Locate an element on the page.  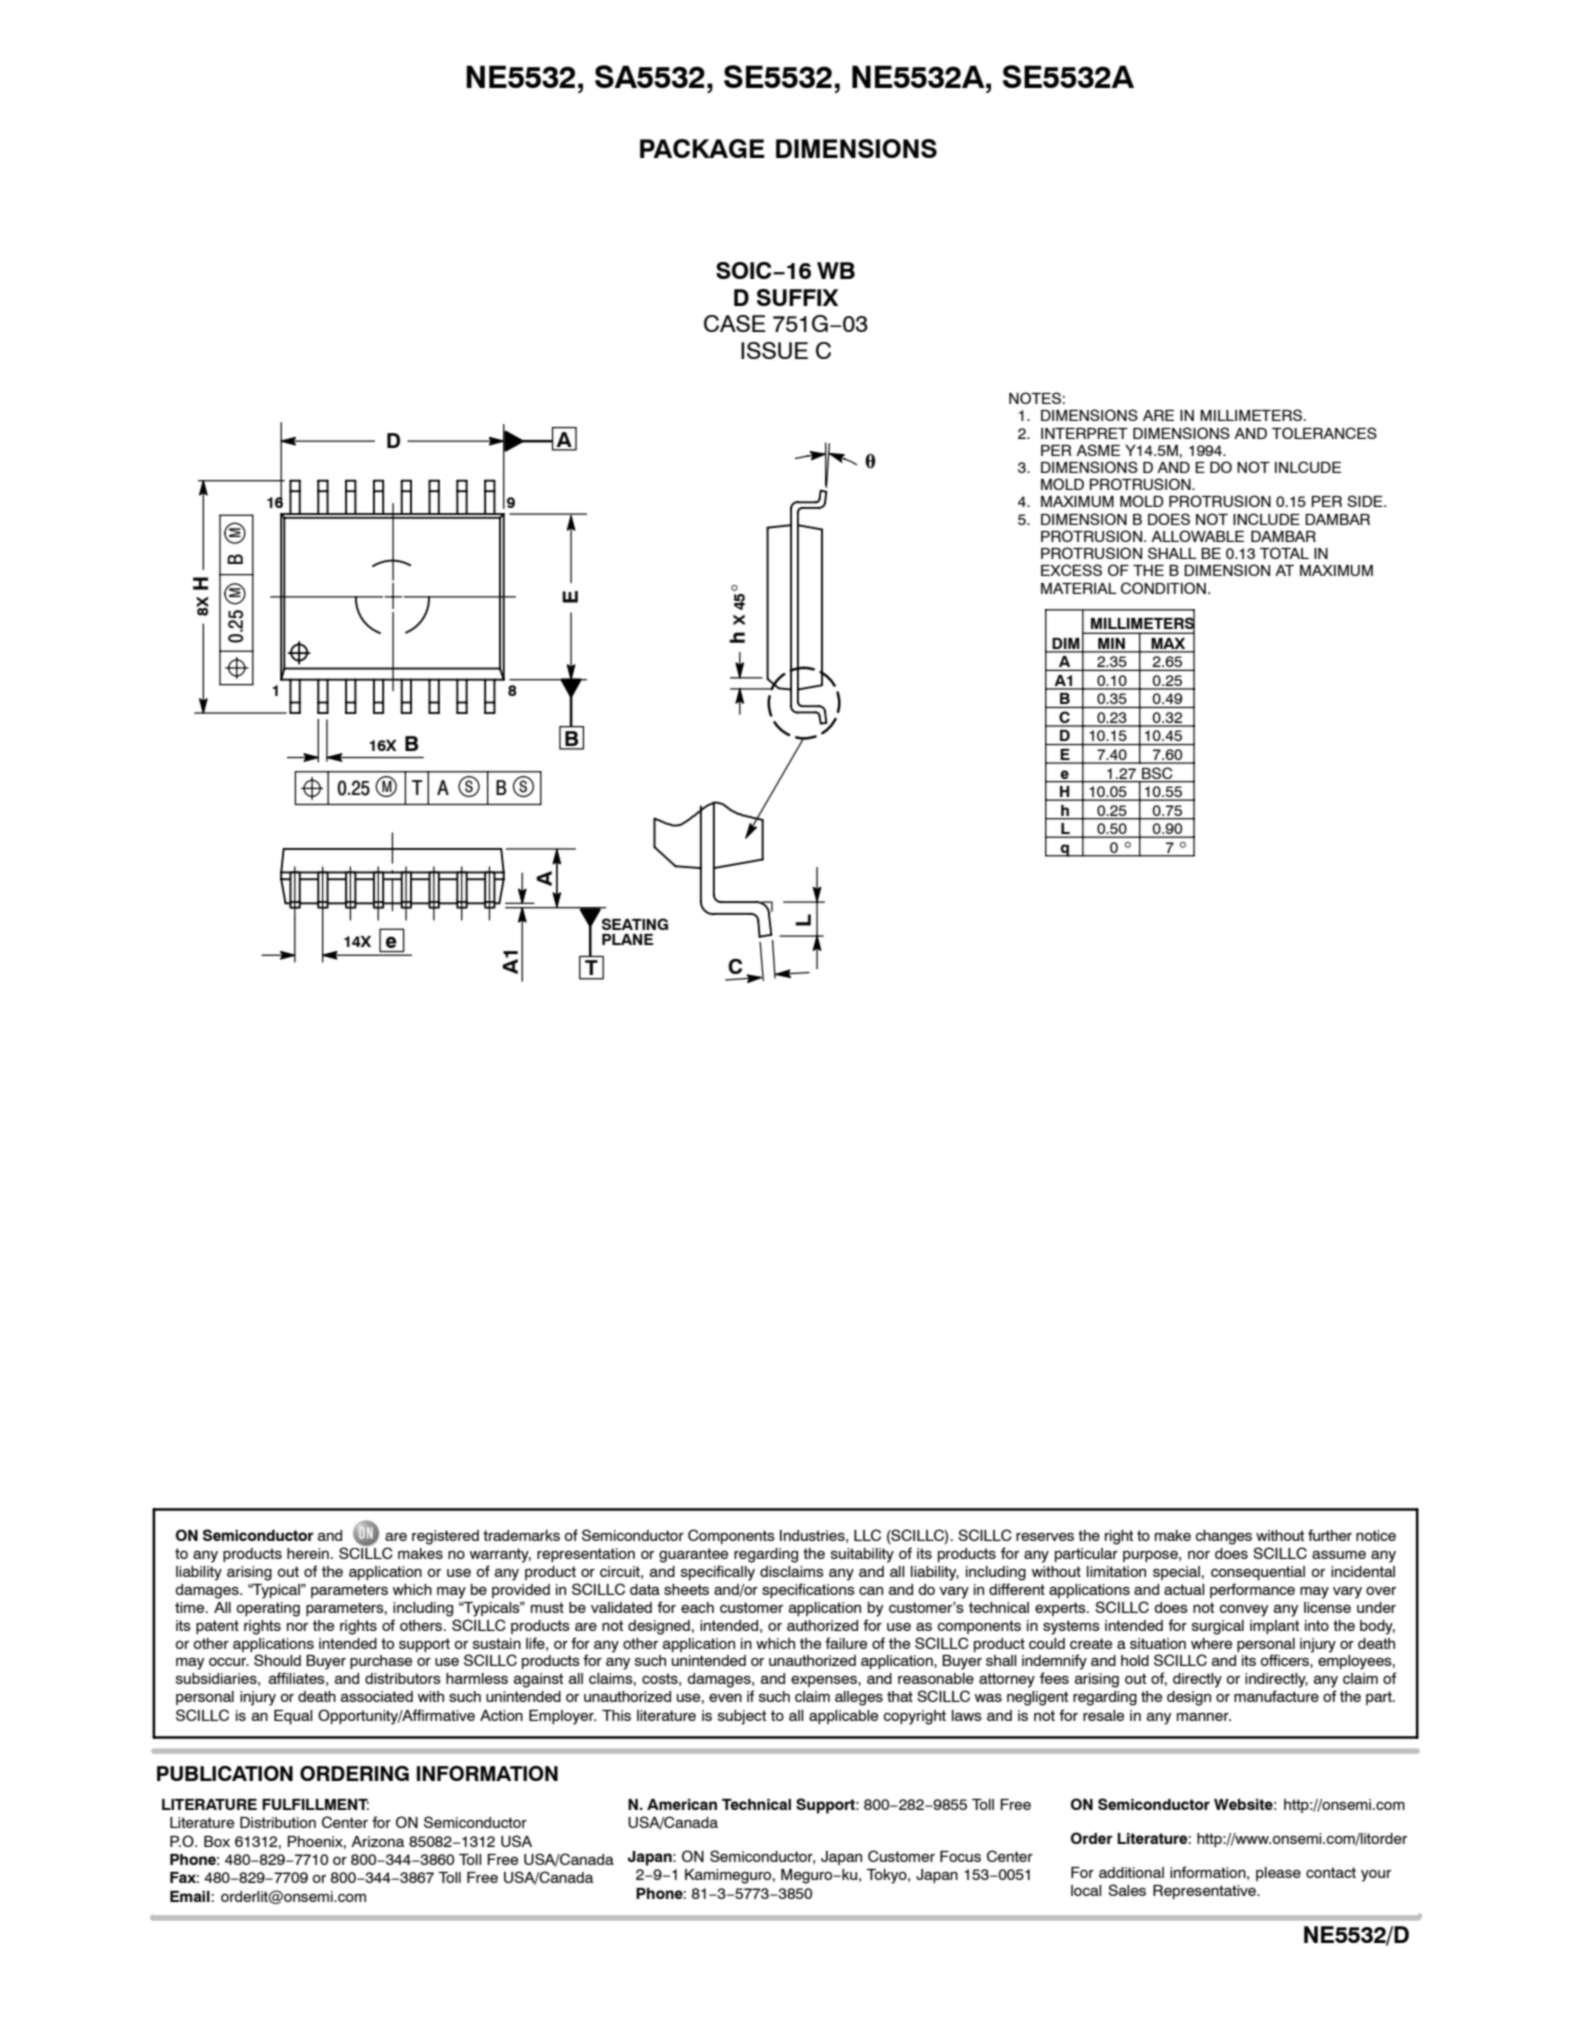
PACKAGE is located at coordinates (702, 148).
